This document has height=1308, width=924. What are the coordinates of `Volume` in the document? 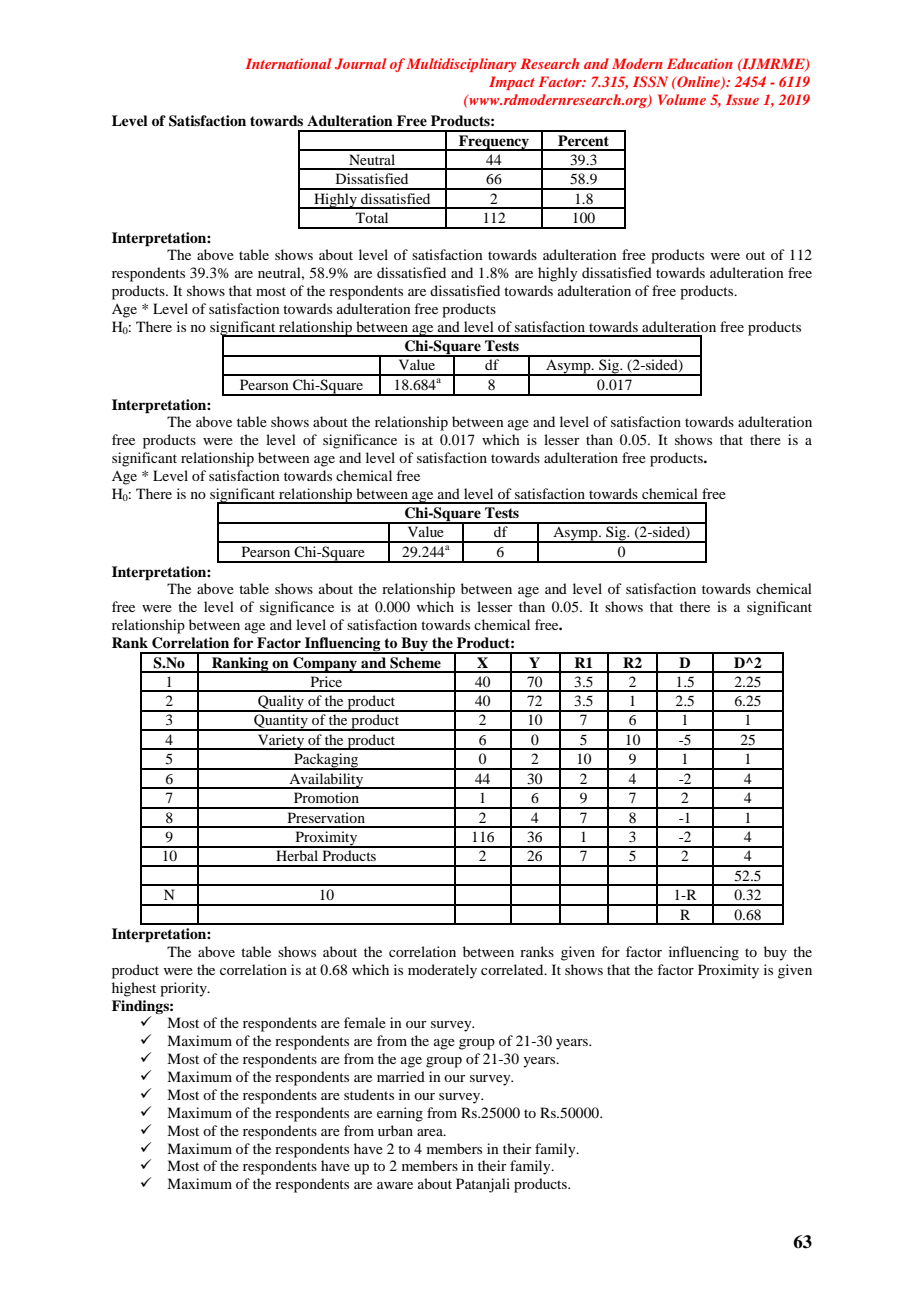 It's located at (682, 99).
